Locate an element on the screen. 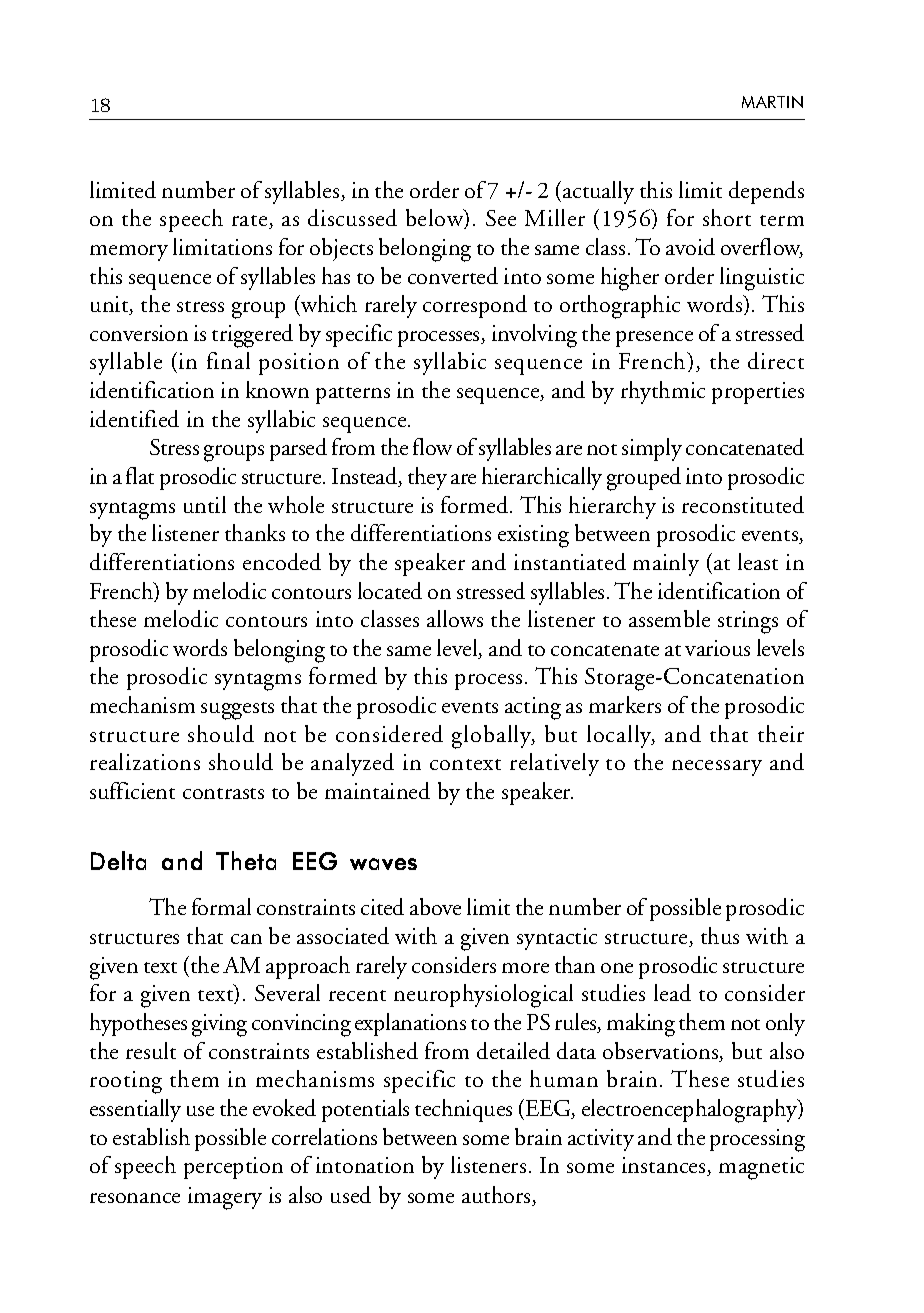 The height and width of the screenshot is (1313, 924). perception is located at coordinates (233, 1168).
